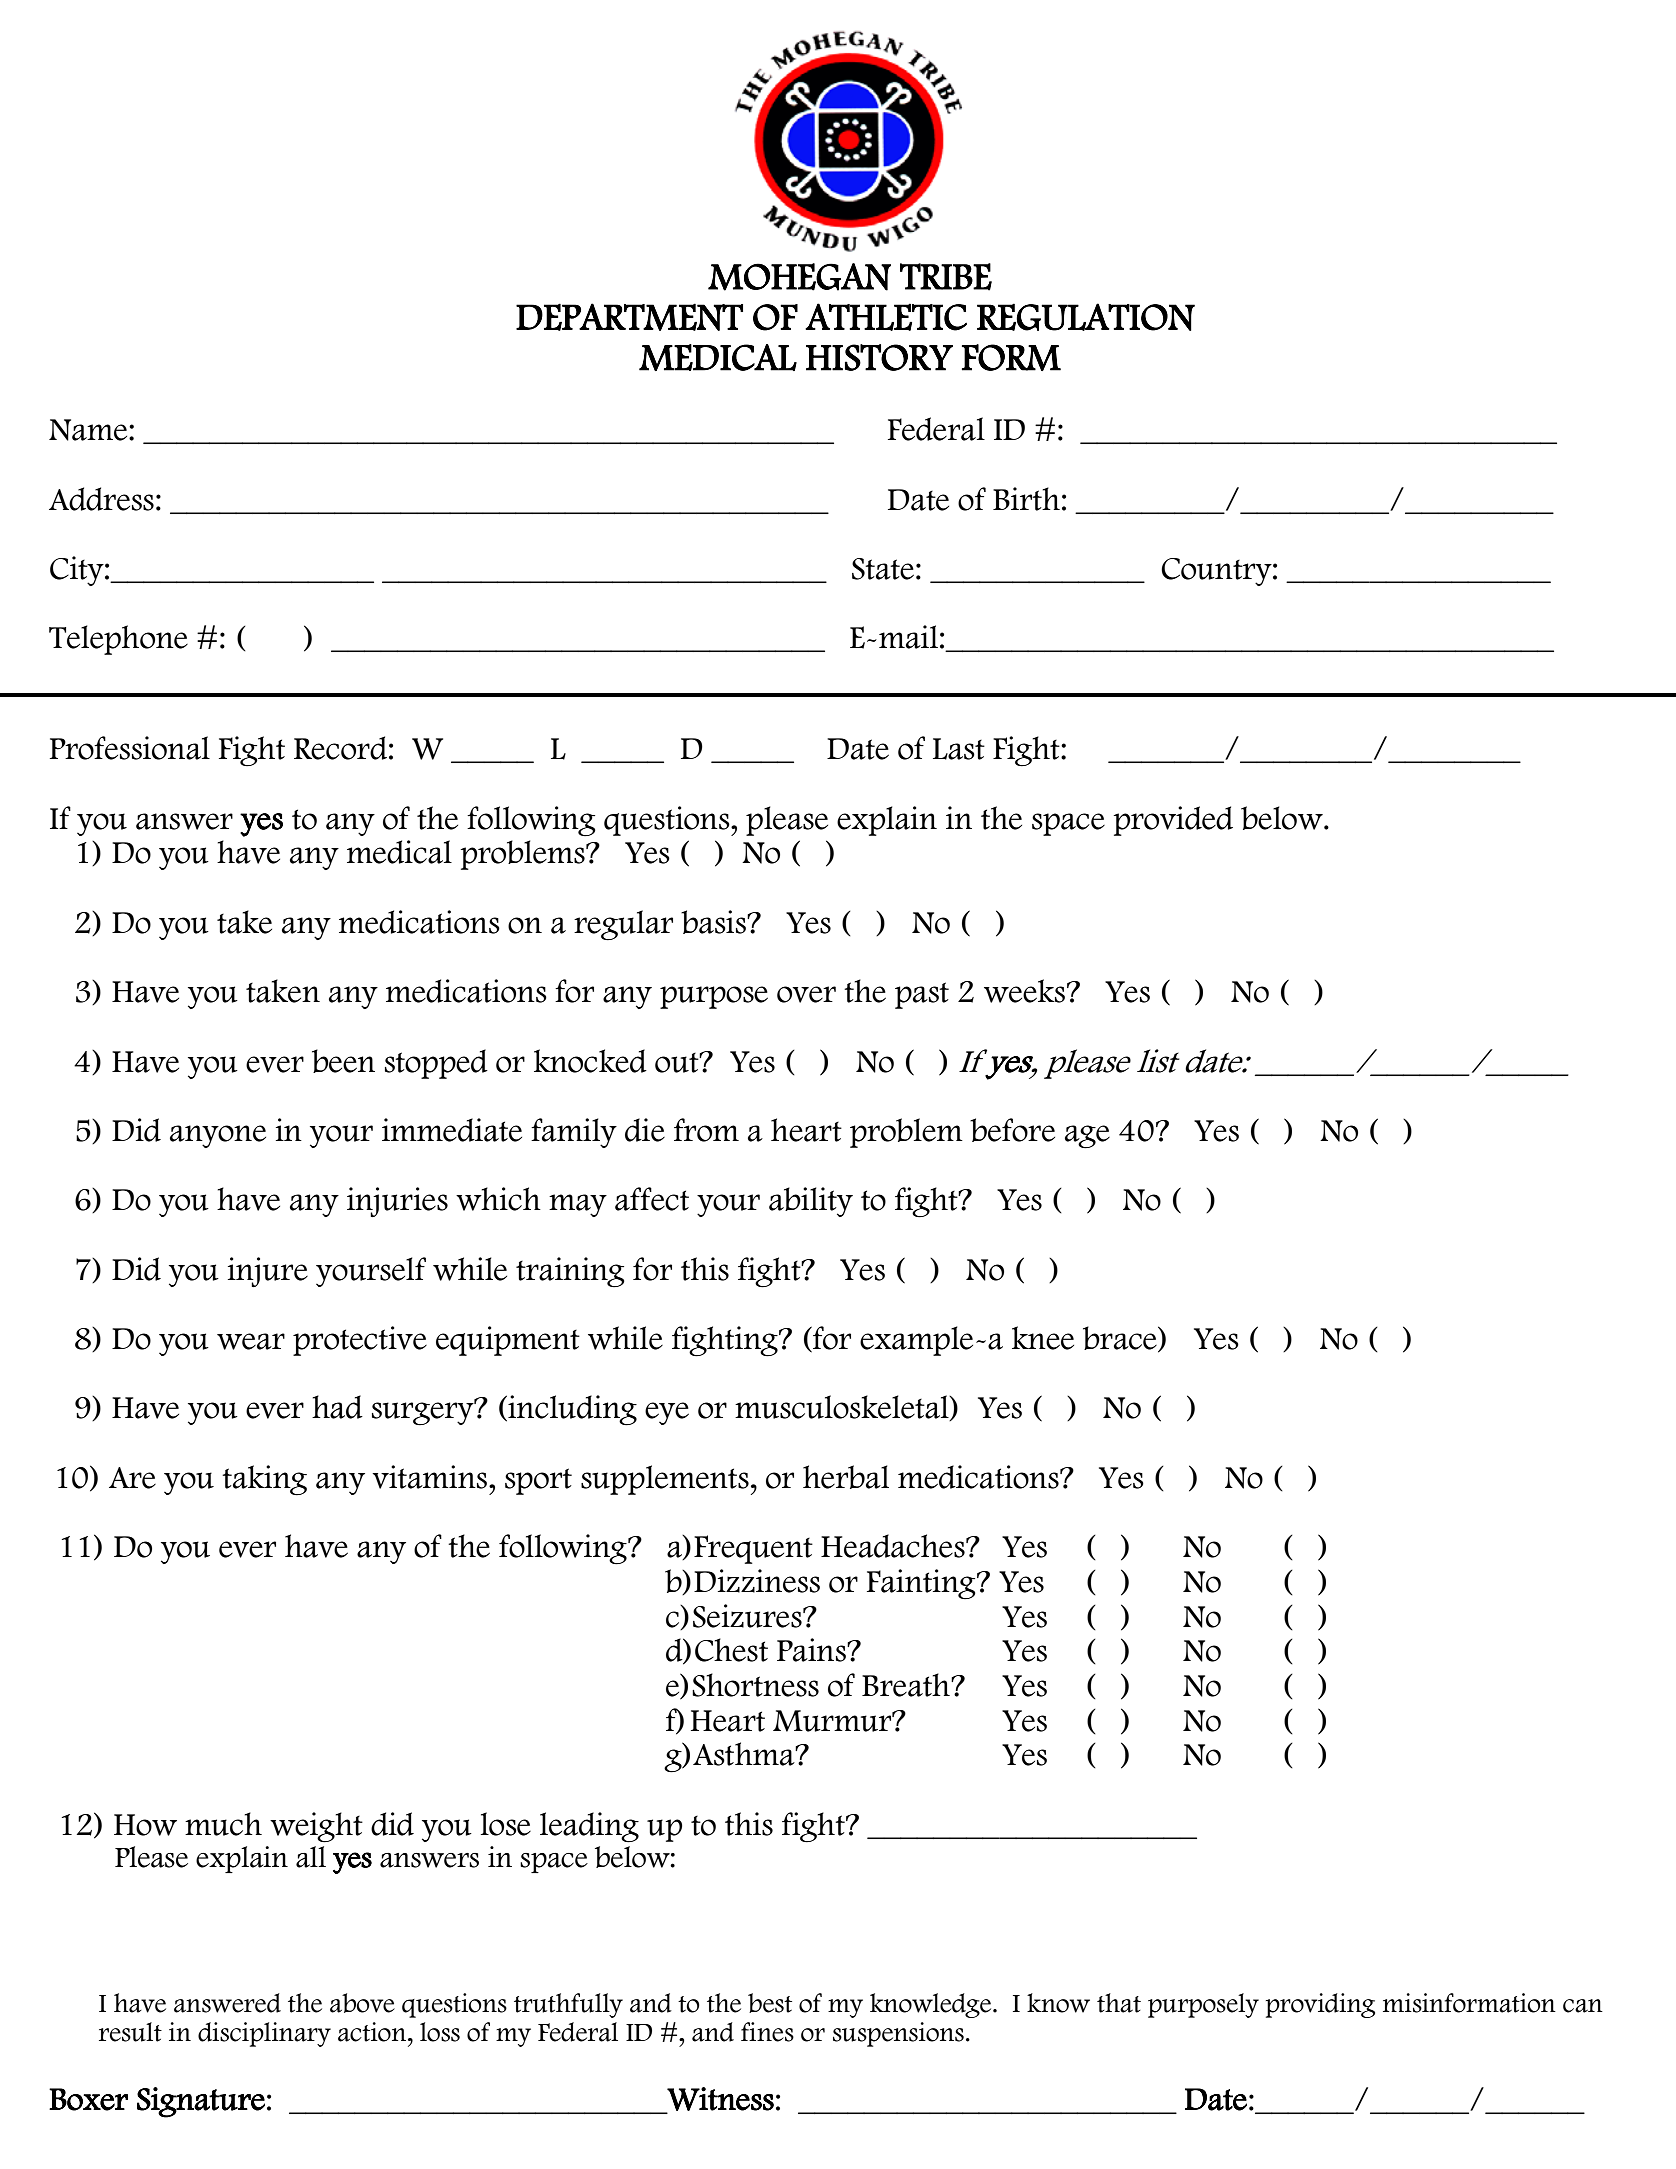 The image size is (1676, 2169). What do you see at coordinates (89, 430) in the document?
I see `Name` at bounding box center [89, 430].
